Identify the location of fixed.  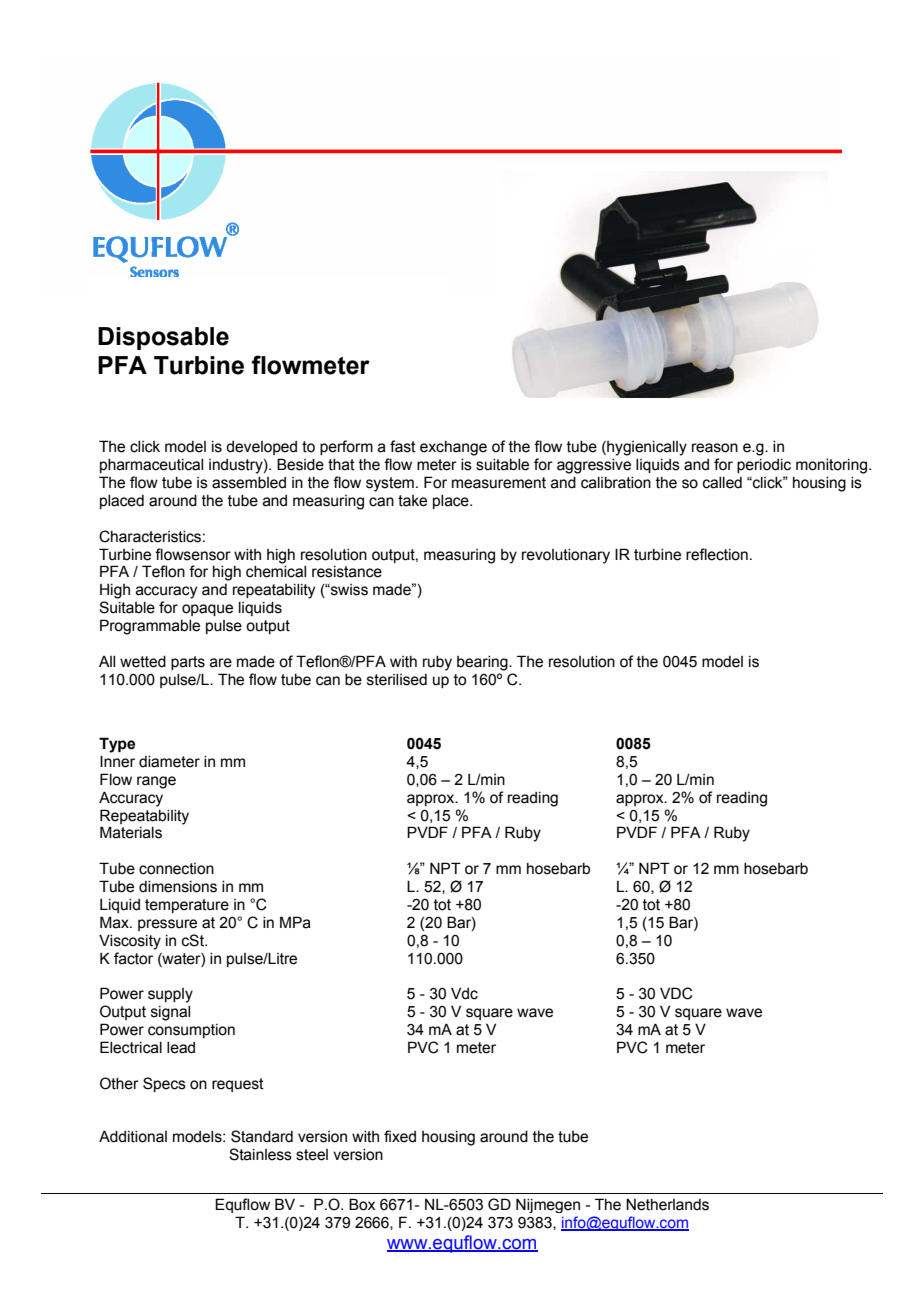
(400, 1136).
